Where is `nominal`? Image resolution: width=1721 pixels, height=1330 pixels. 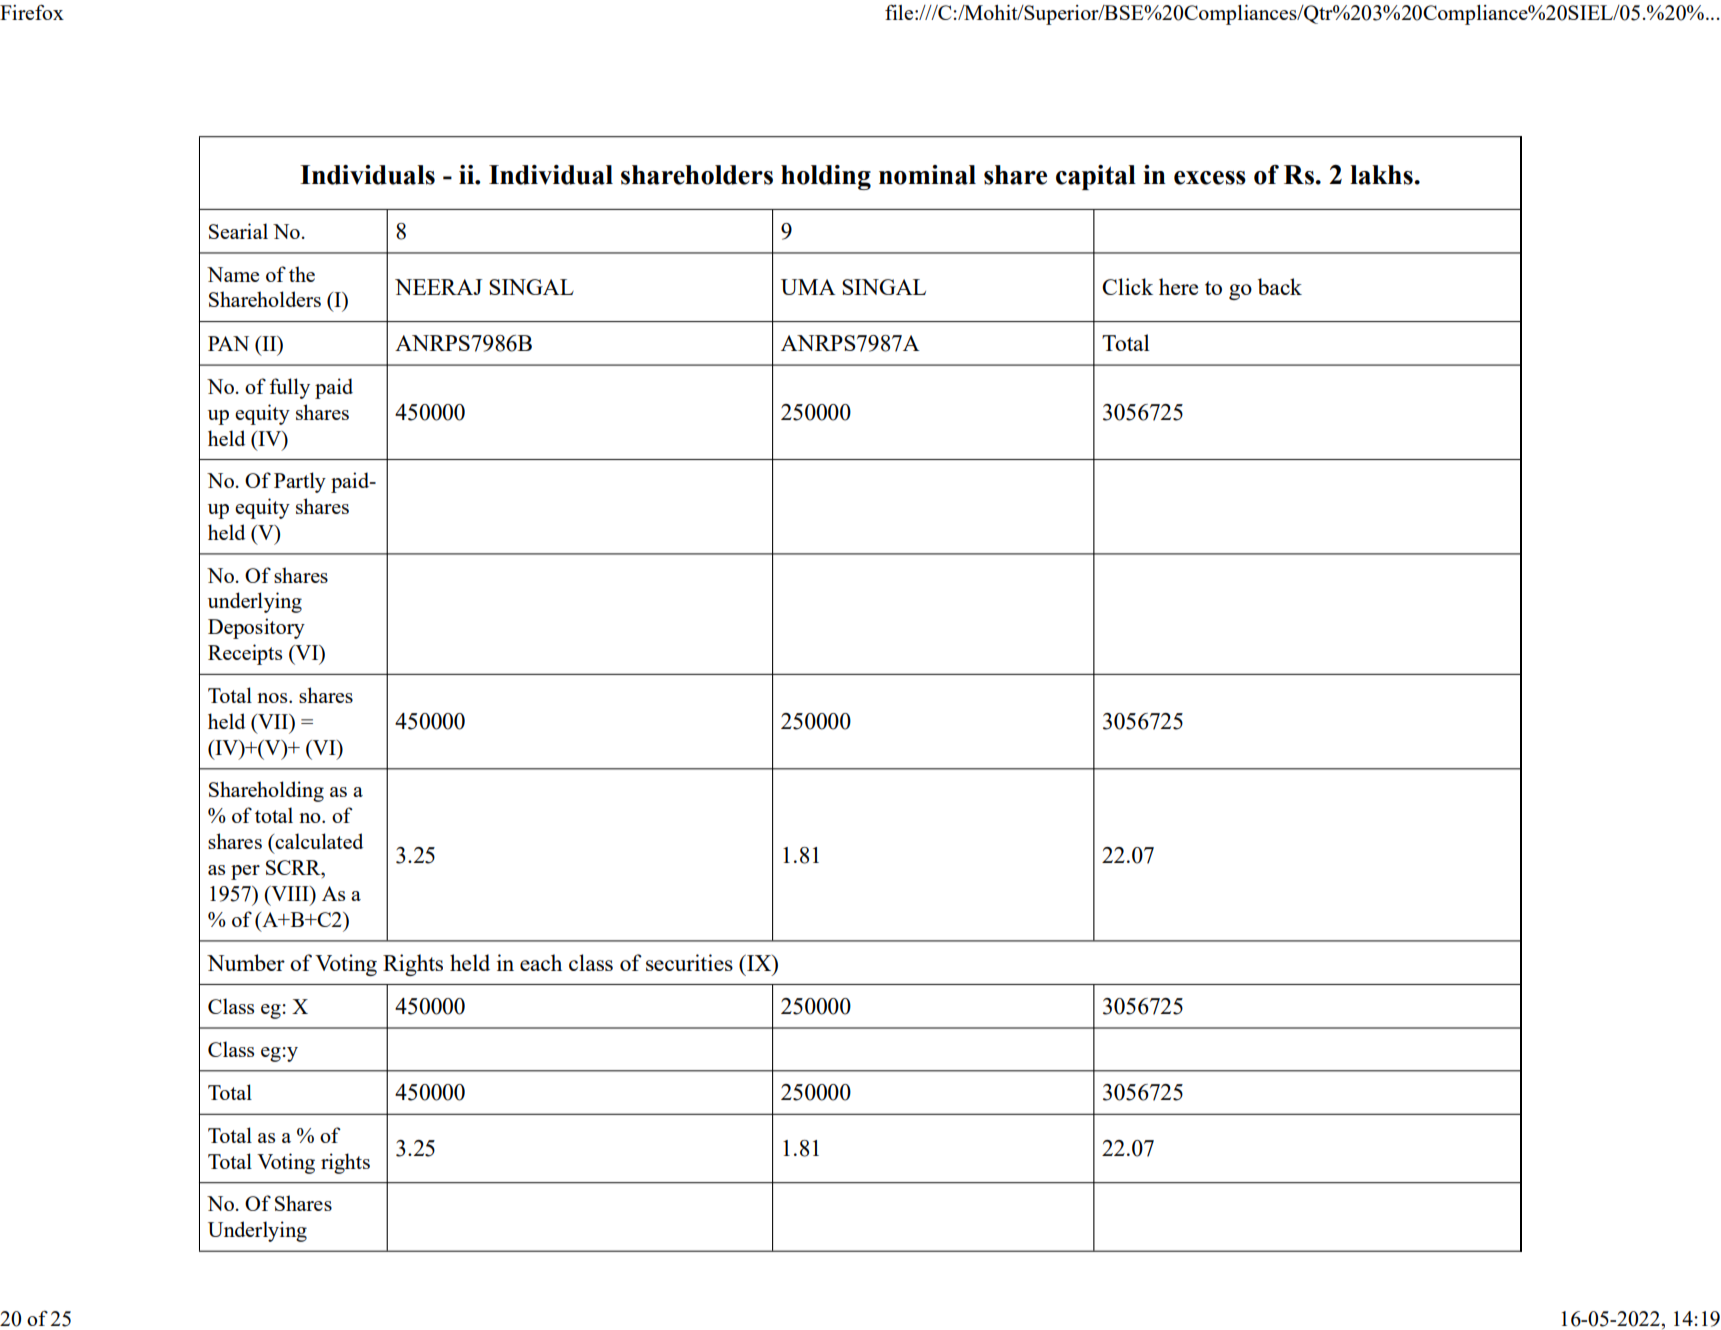 nominal is located at coordinates (927, 175).
